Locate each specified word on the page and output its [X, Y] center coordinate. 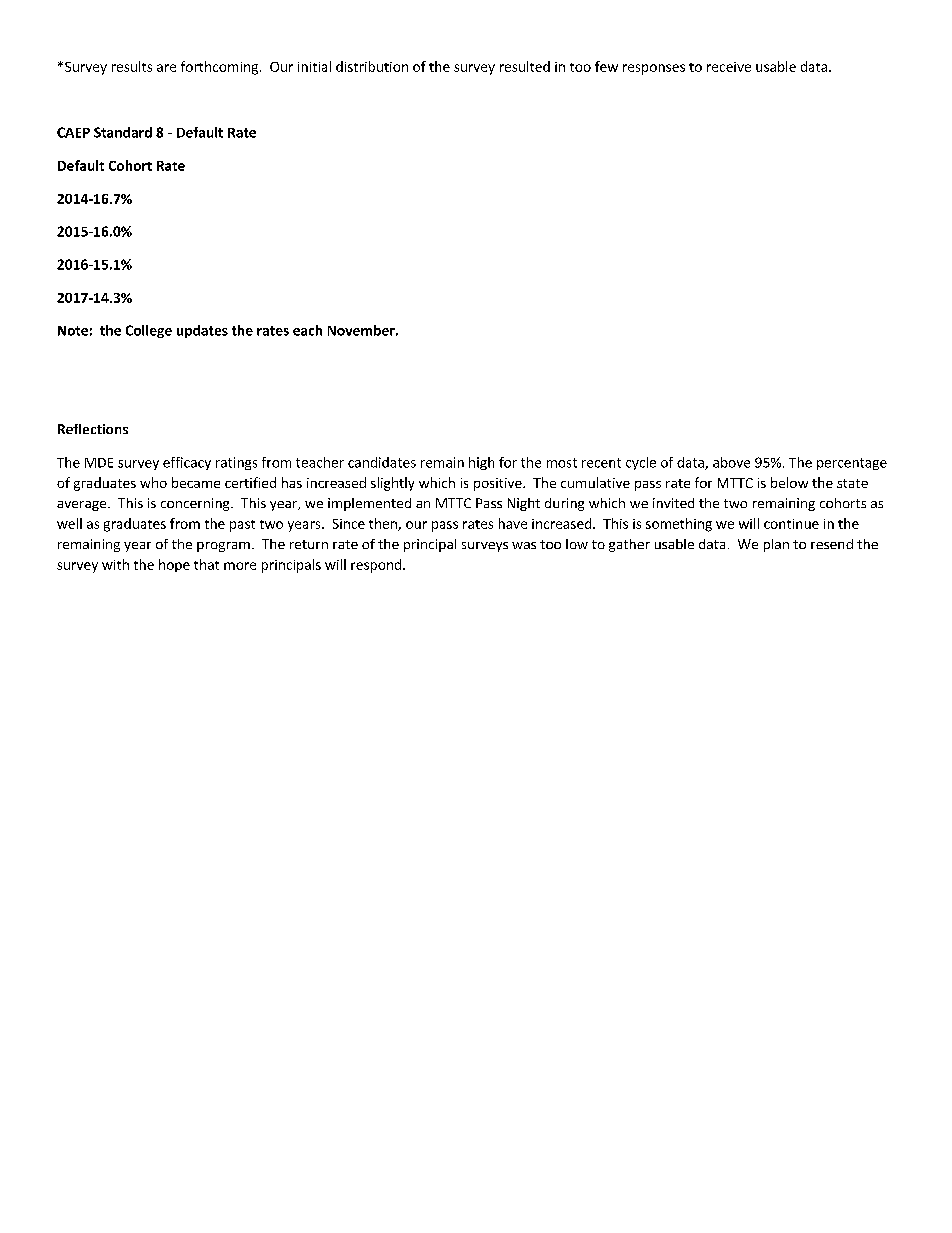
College [149, 331]
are [166, 68]
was [524, 545]
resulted [525, 66]
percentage [852, 464]
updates [202, 331]
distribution [372, 66]
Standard [123, 132]
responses [654, 69]
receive [729, 67]
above [731, 462]
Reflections [93, 429]
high [481, 463]
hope [174, 565]
